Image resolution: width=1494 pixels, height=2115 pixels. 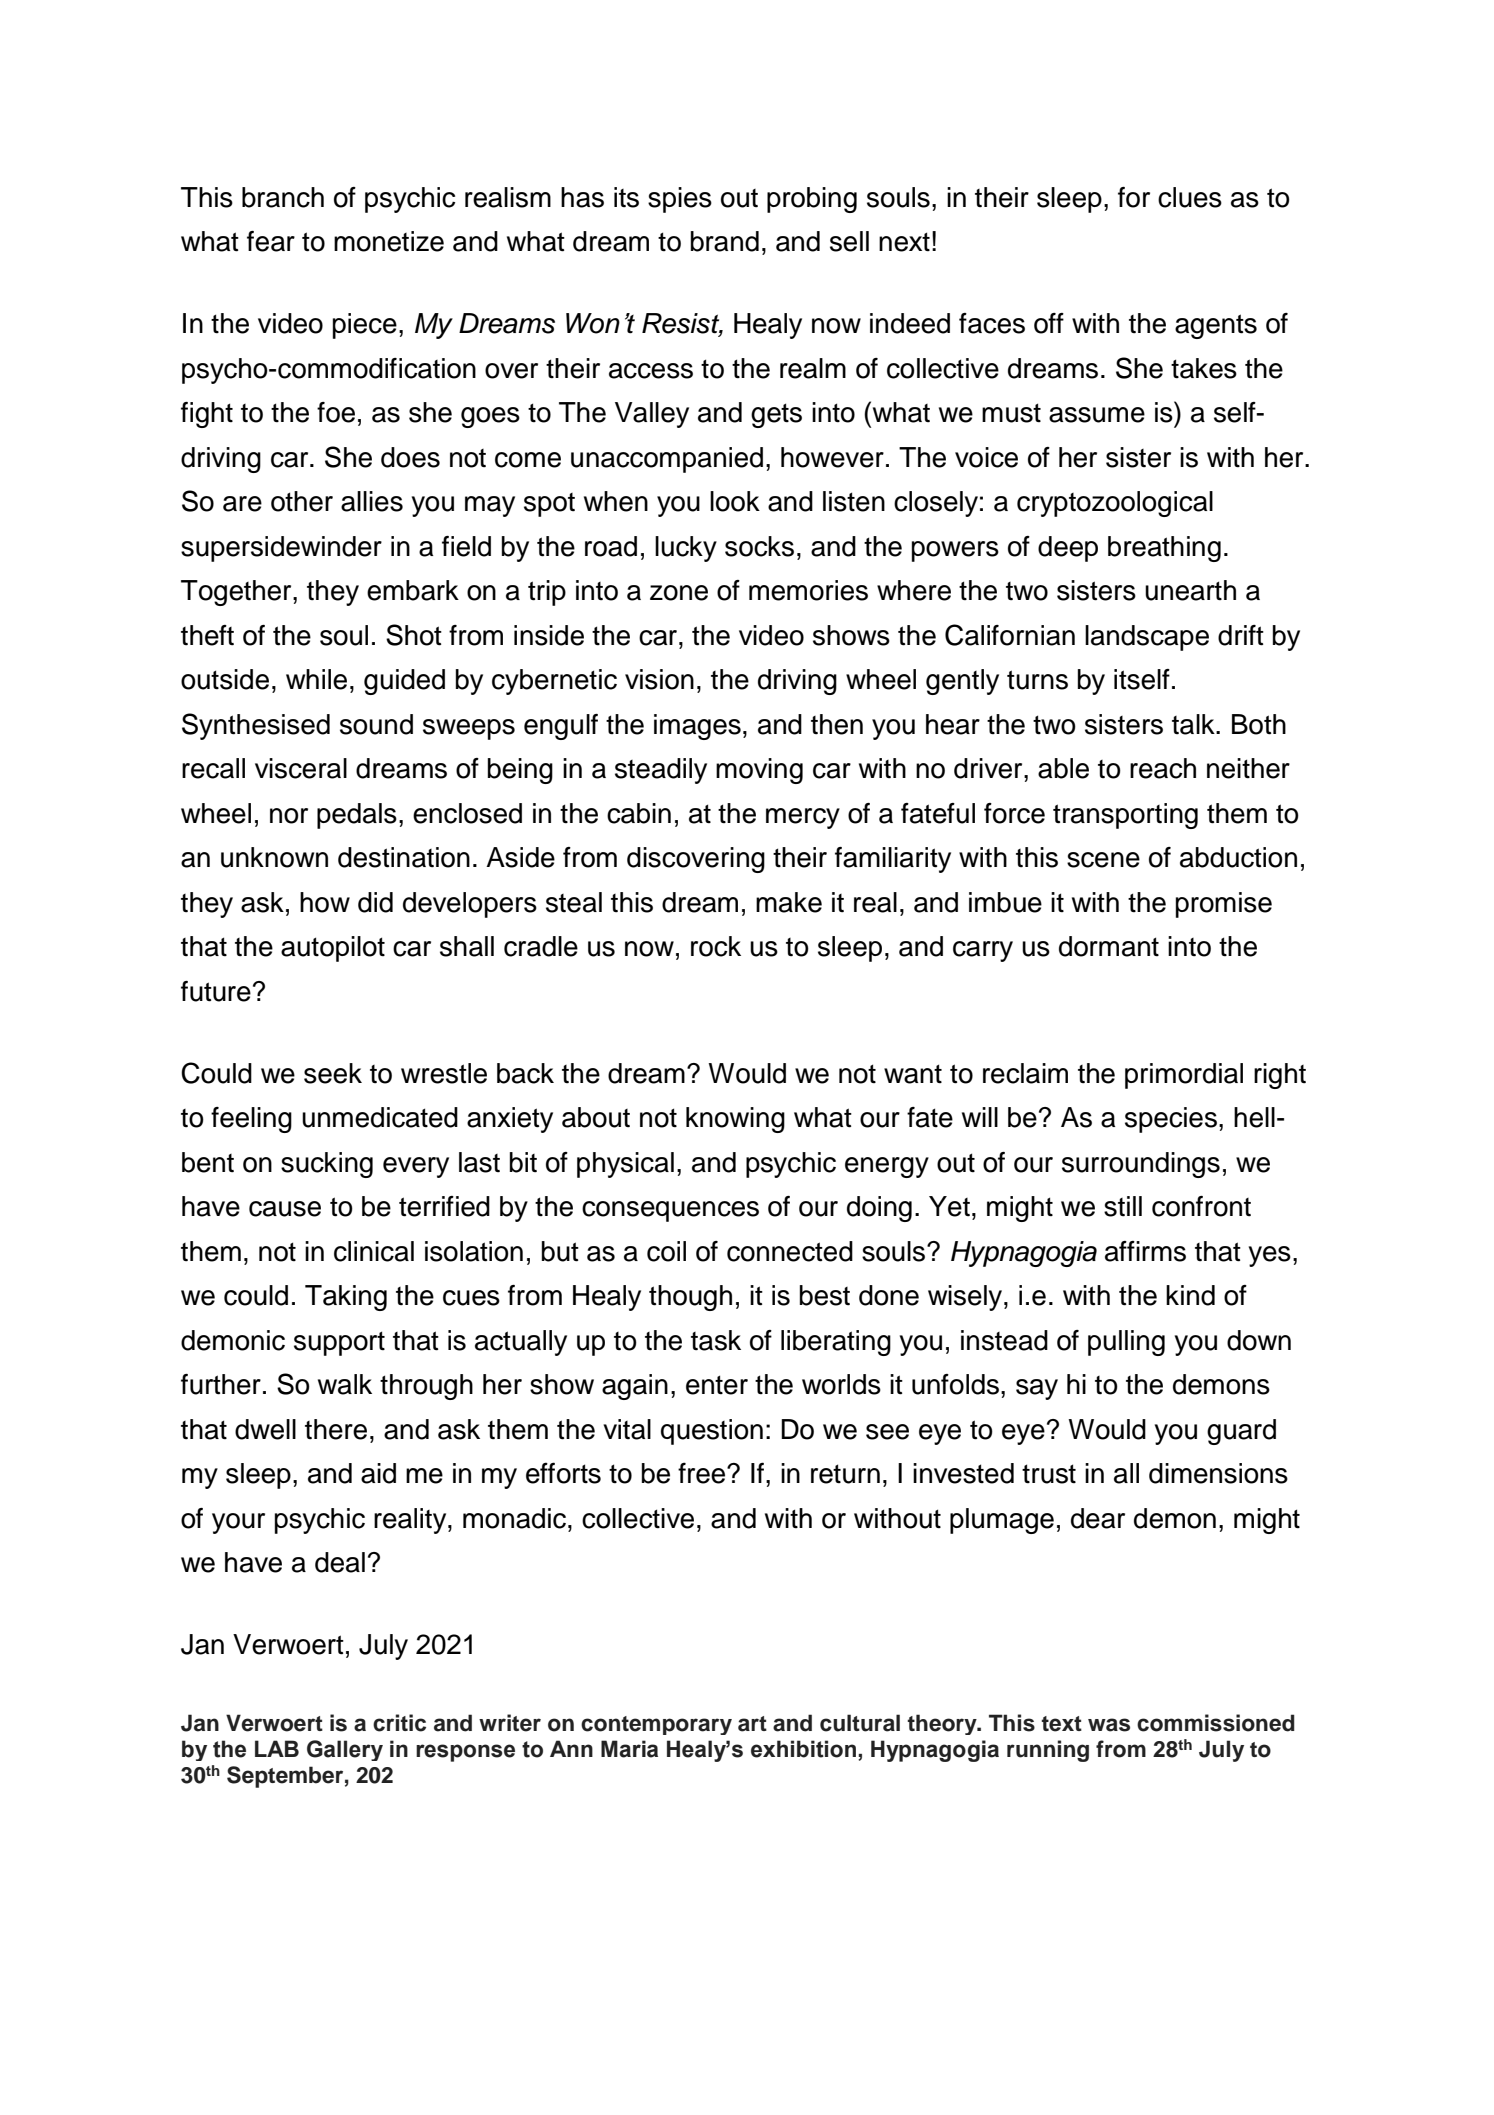 I want to click on autopilot, so click(x=333, y=949).
